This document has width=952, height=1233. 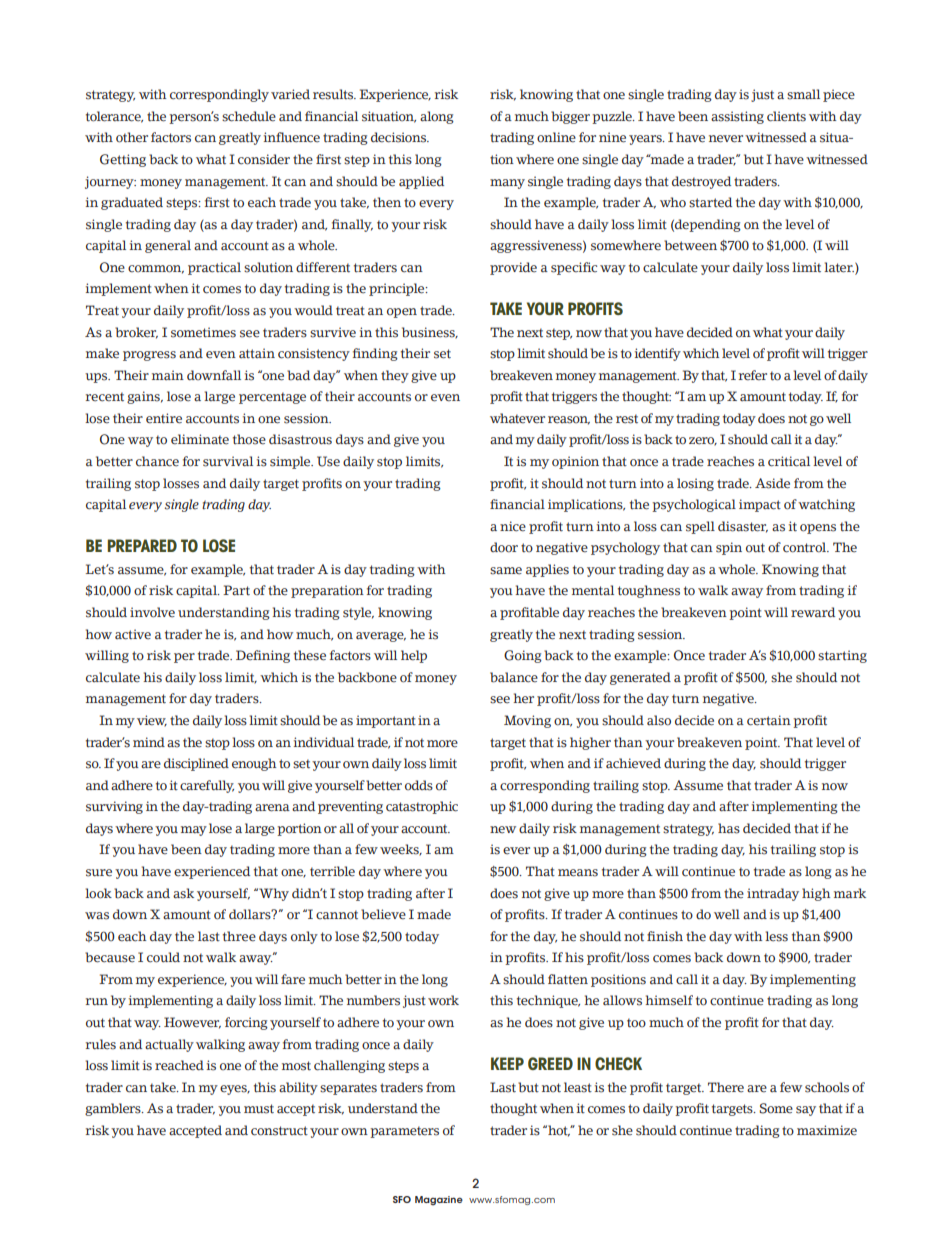 What do you see at coordinates (142, 545) in the document?
I see `Prepared` at bounding box center [142, 545].
